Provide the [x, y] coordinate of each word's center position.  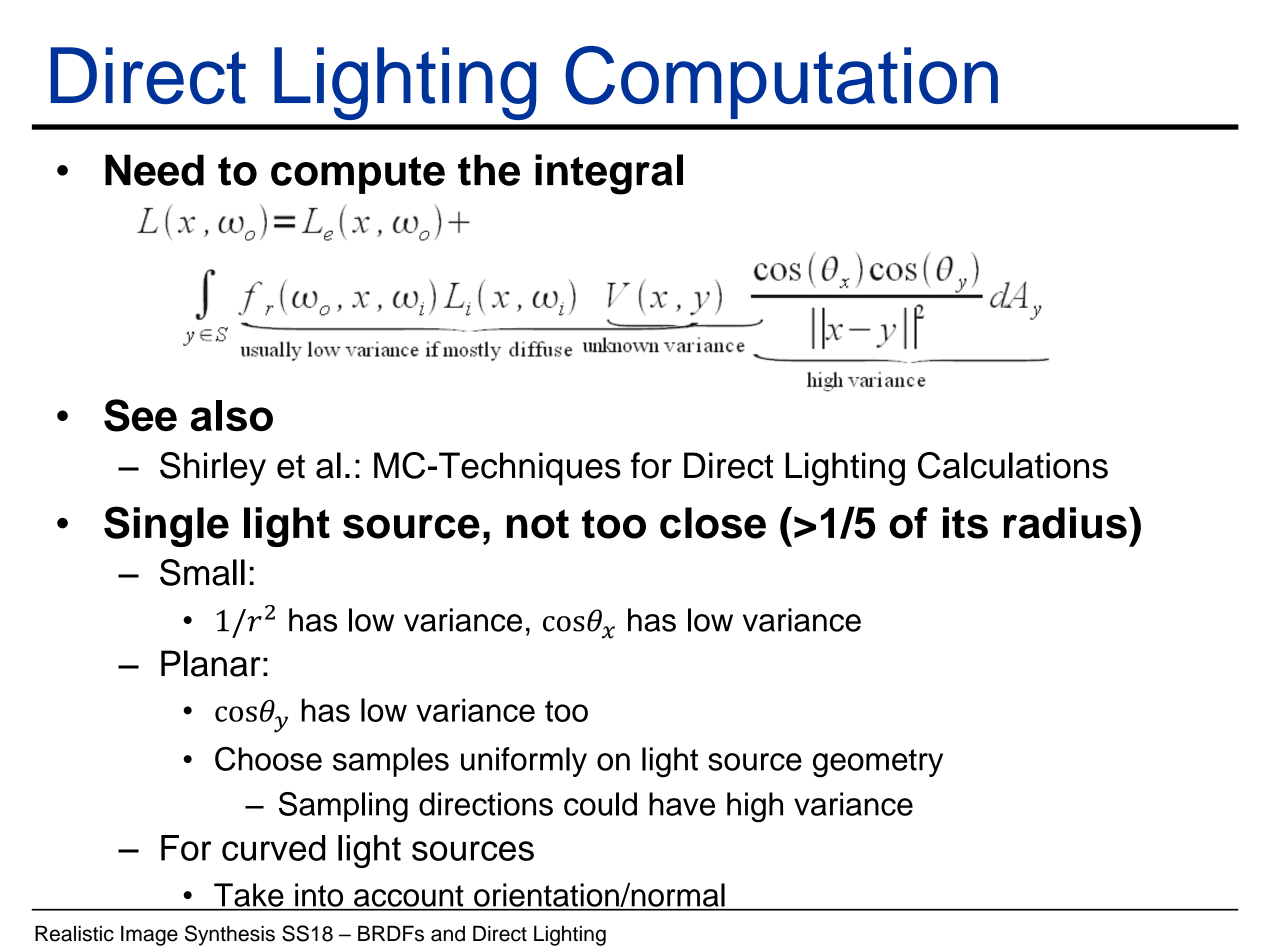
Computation [781, 82]
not [538, 524]
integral [609, 174]
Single [166, 526]
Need [154, 170]
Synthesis [230, 935]
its [965, 523]
